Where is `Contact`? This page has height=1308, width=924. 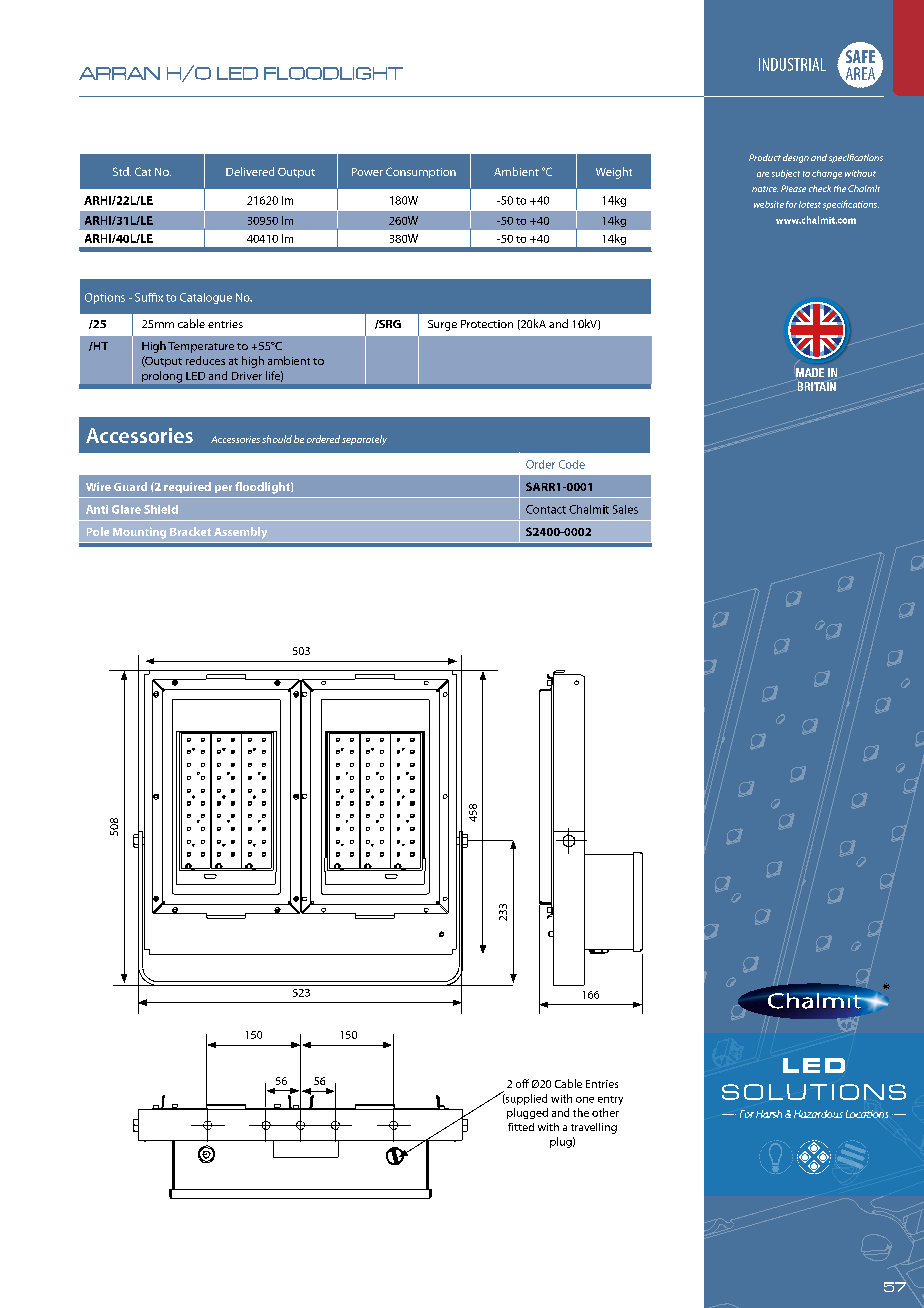 Contact is located at coordinates (546, 509).
